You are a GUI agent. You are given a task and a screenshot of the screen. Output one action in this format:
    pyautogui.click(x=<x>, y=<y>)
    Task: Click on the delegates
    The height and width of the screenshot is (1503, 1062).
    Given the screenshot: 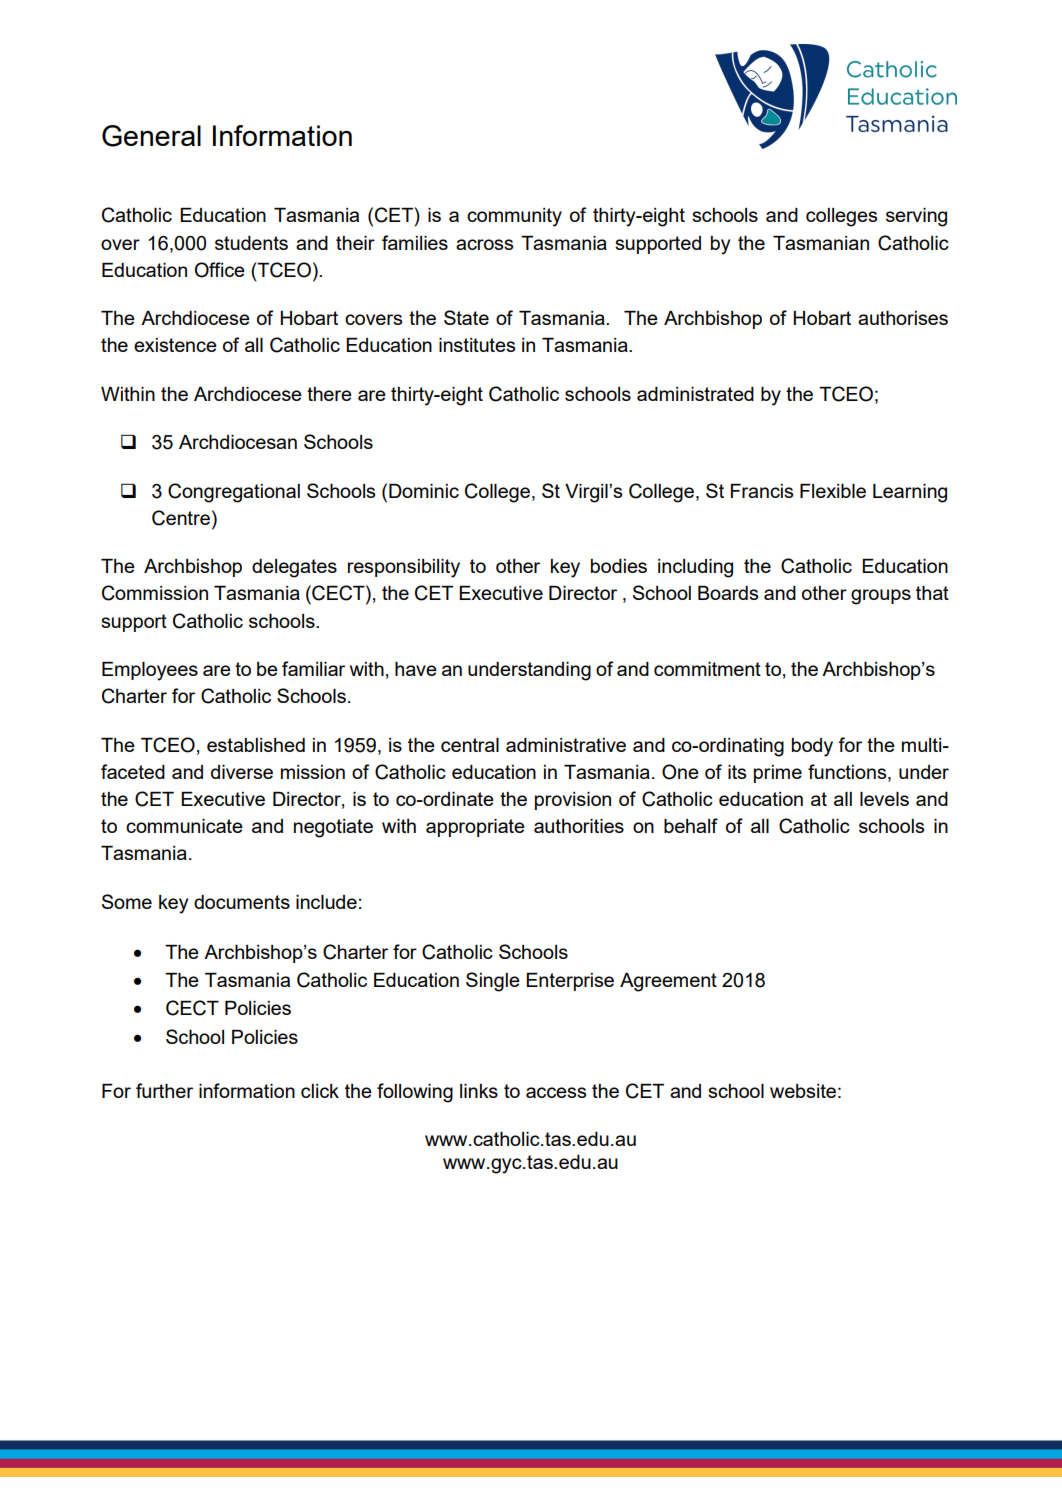 What is the action you would take?
    pyautogui.click(x=294, y=568)
